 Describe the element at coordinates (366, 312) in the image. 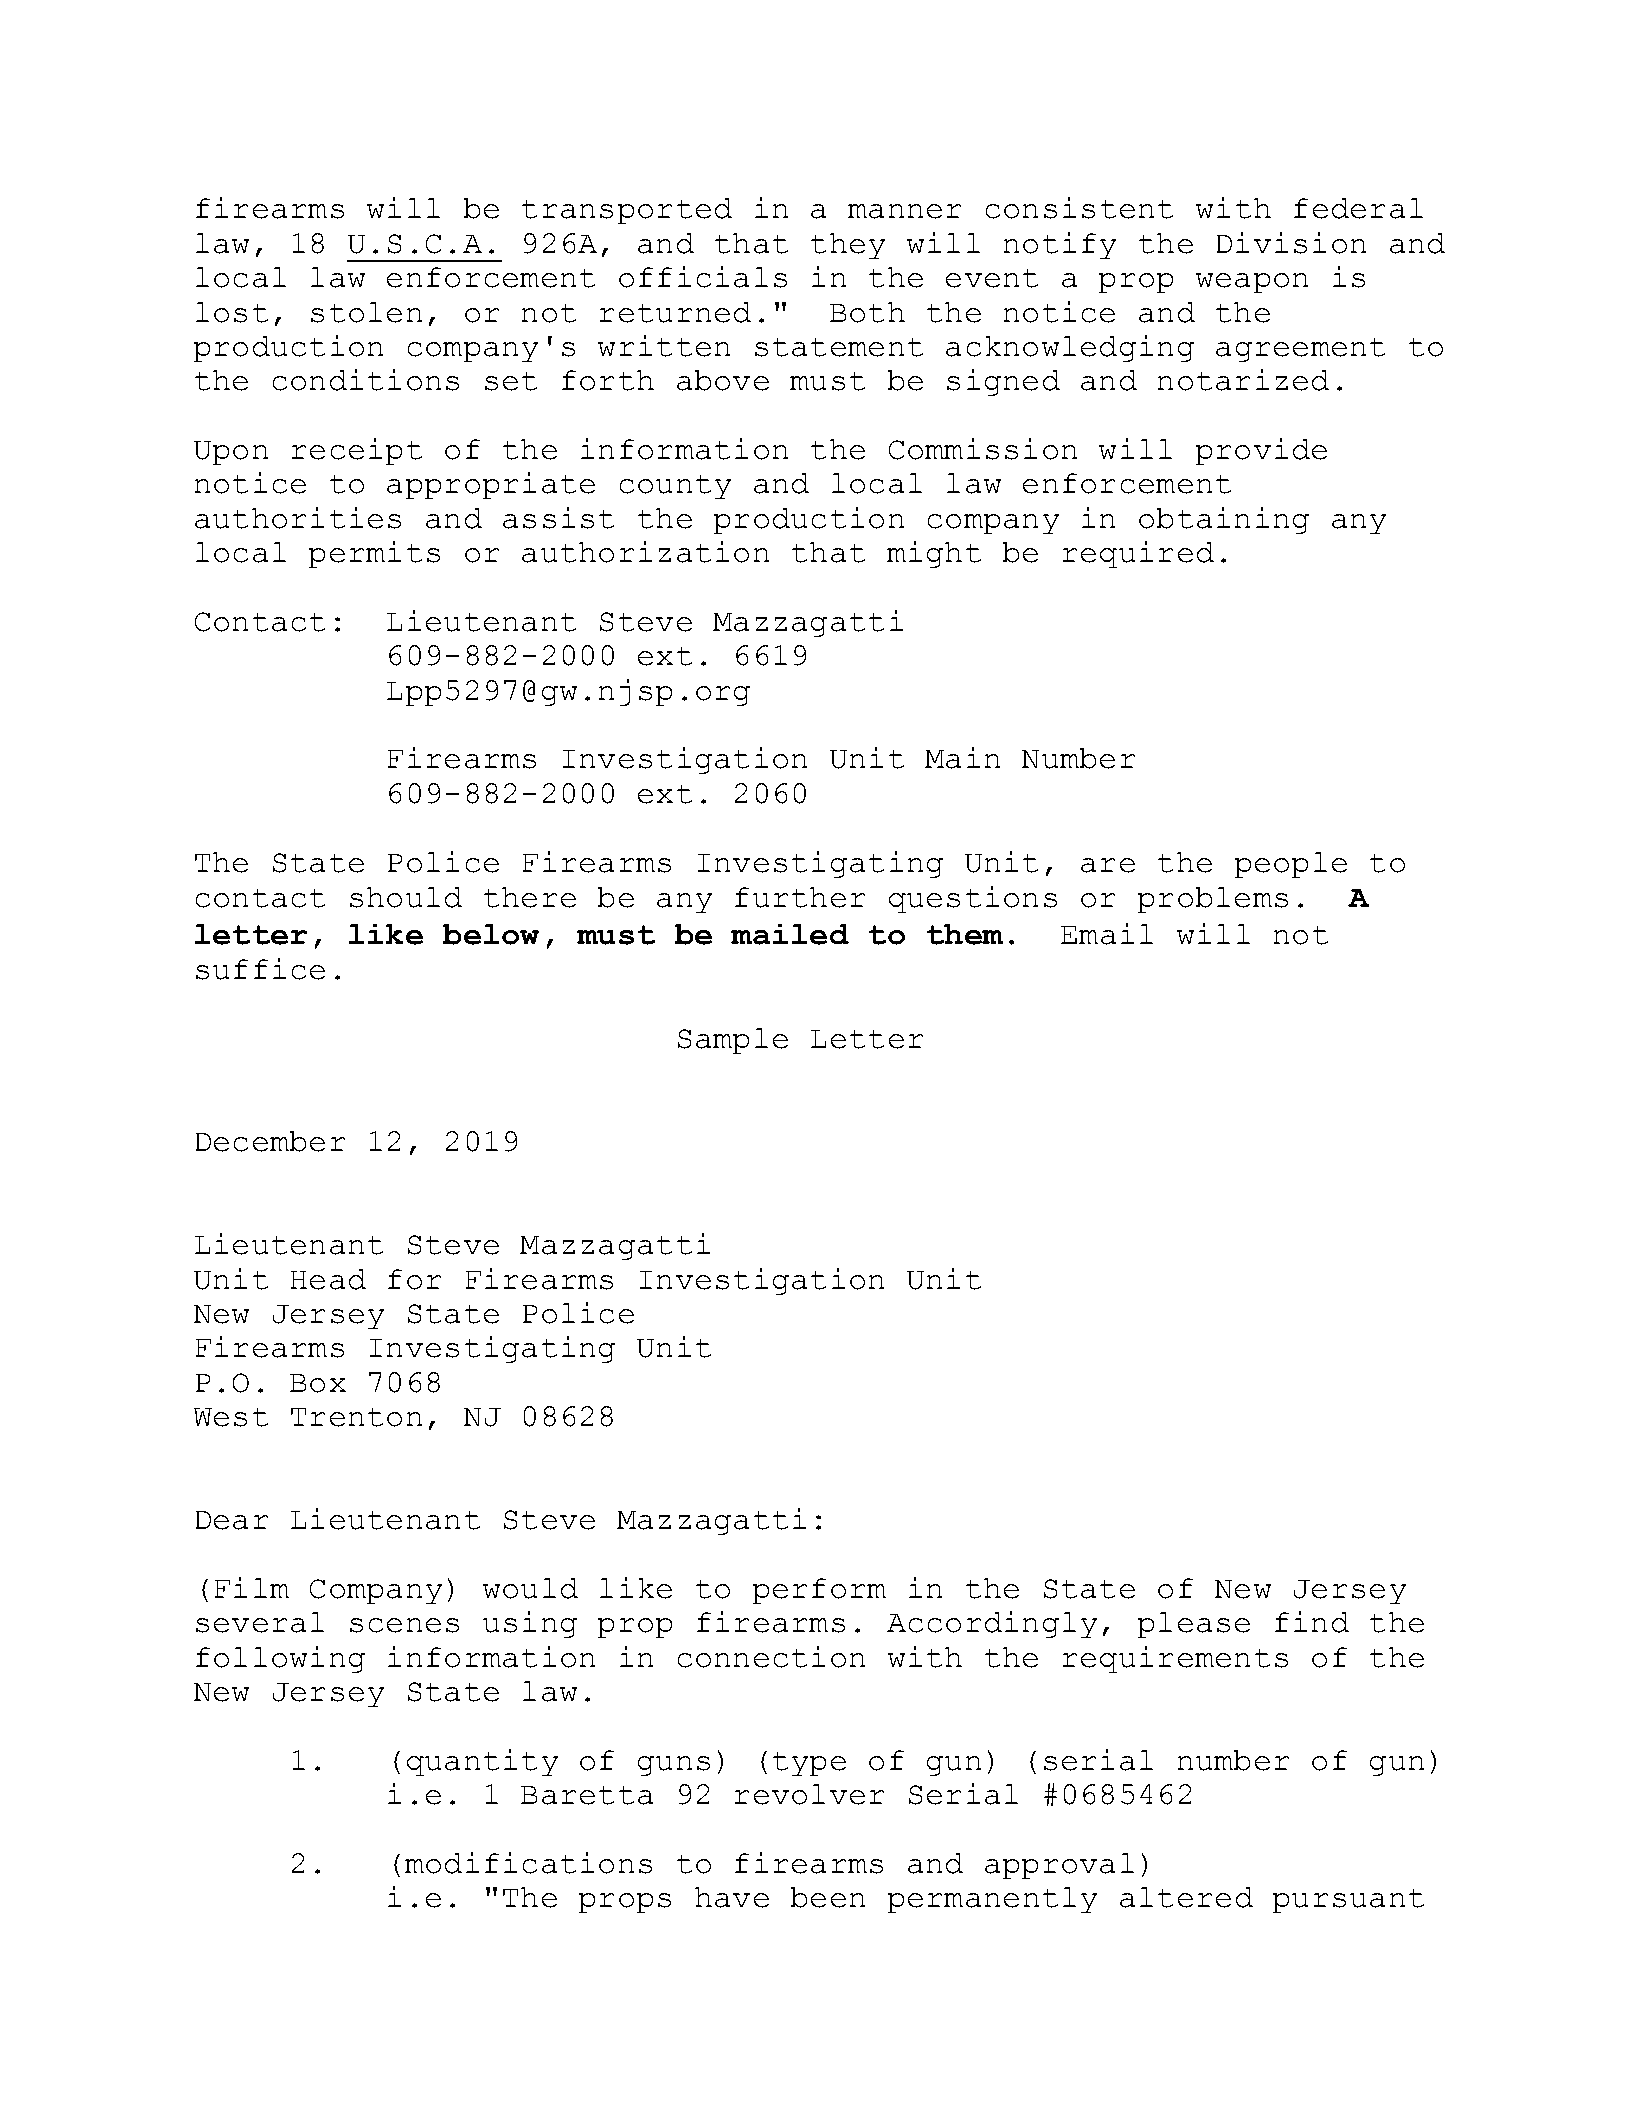

I see `stolen` at that location.
